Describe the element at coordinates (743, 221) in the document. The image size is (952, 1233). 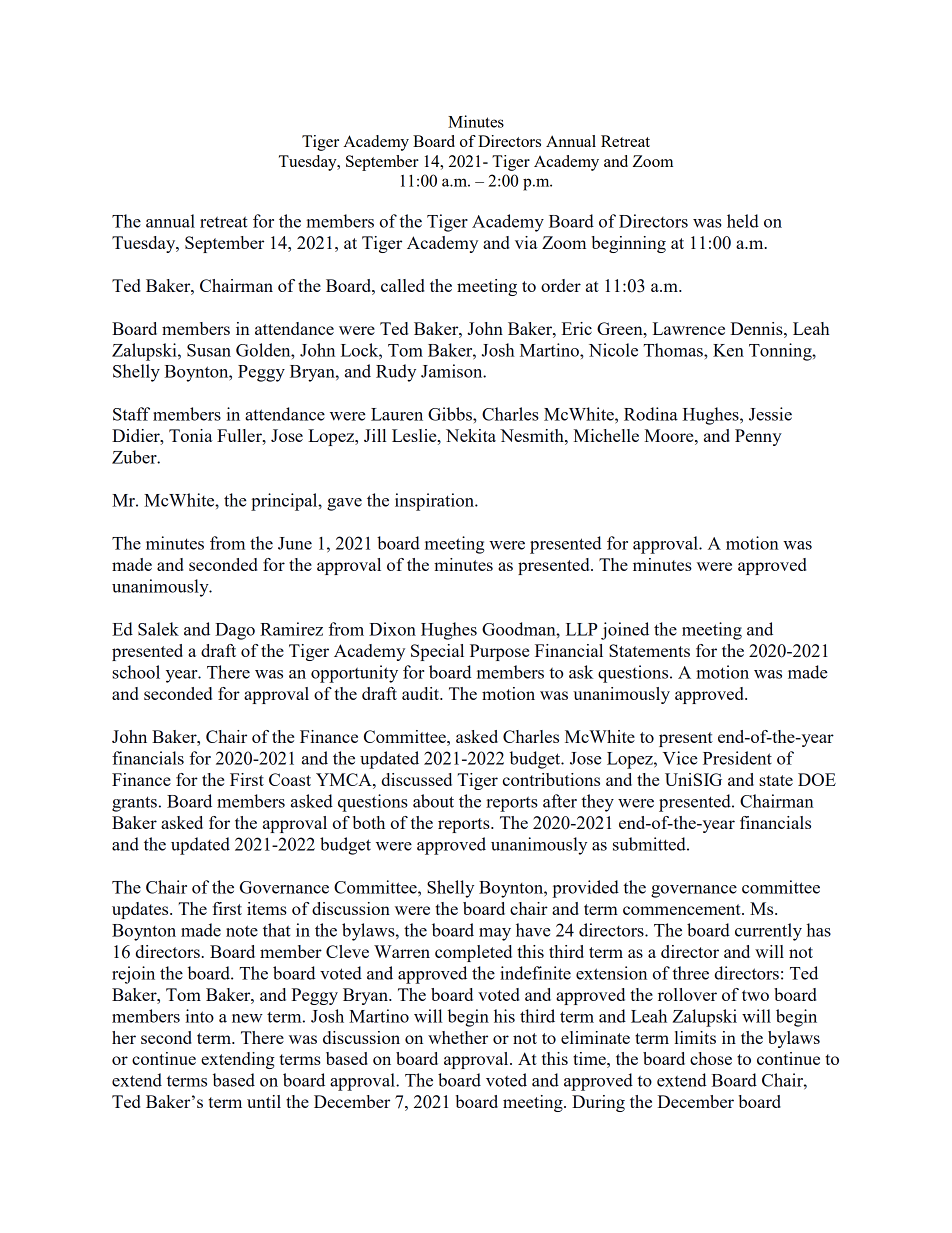
I see `held` at that location.
